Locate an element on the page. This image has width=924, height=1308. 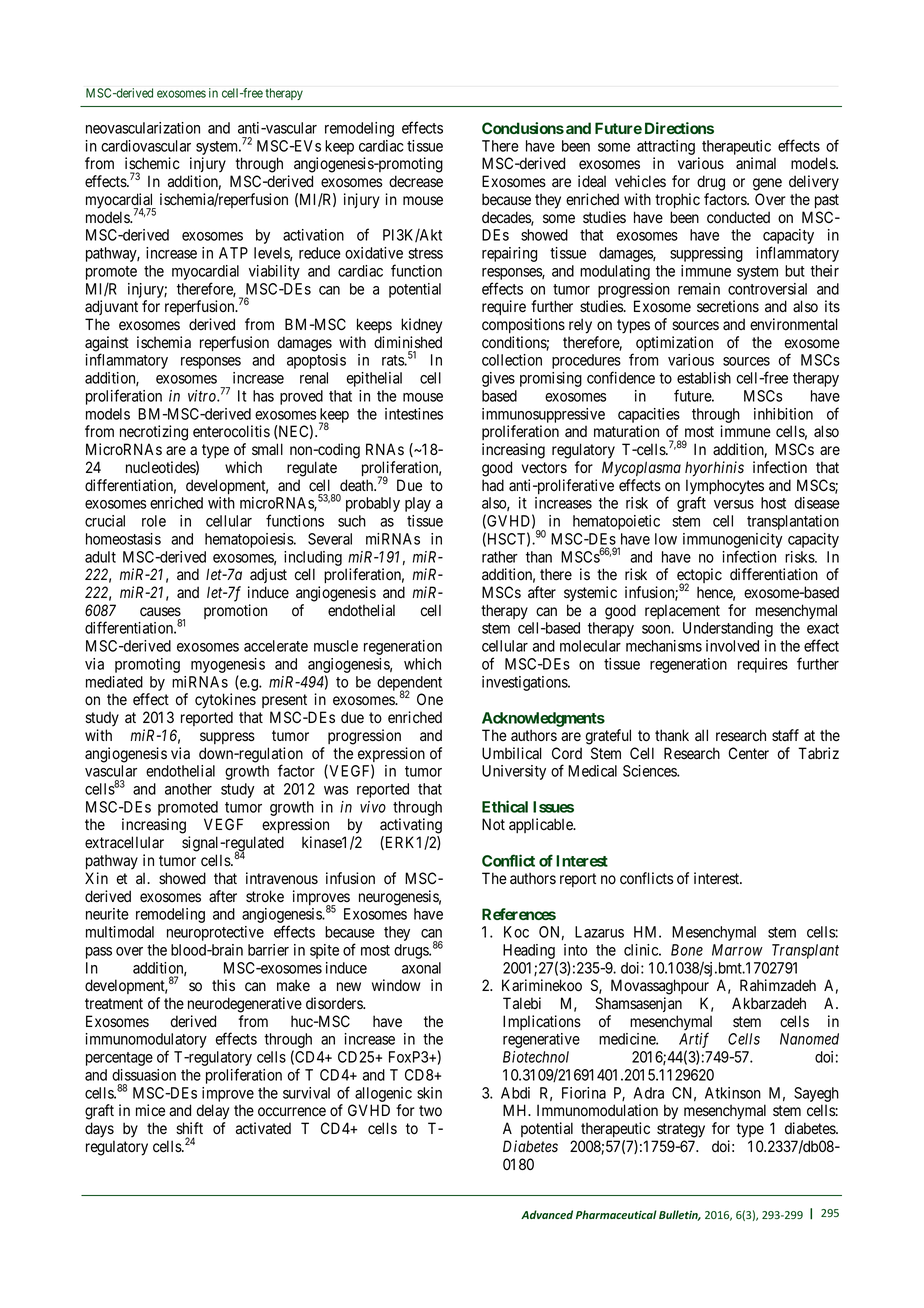
dependent is located at coordinates (409, 684).
